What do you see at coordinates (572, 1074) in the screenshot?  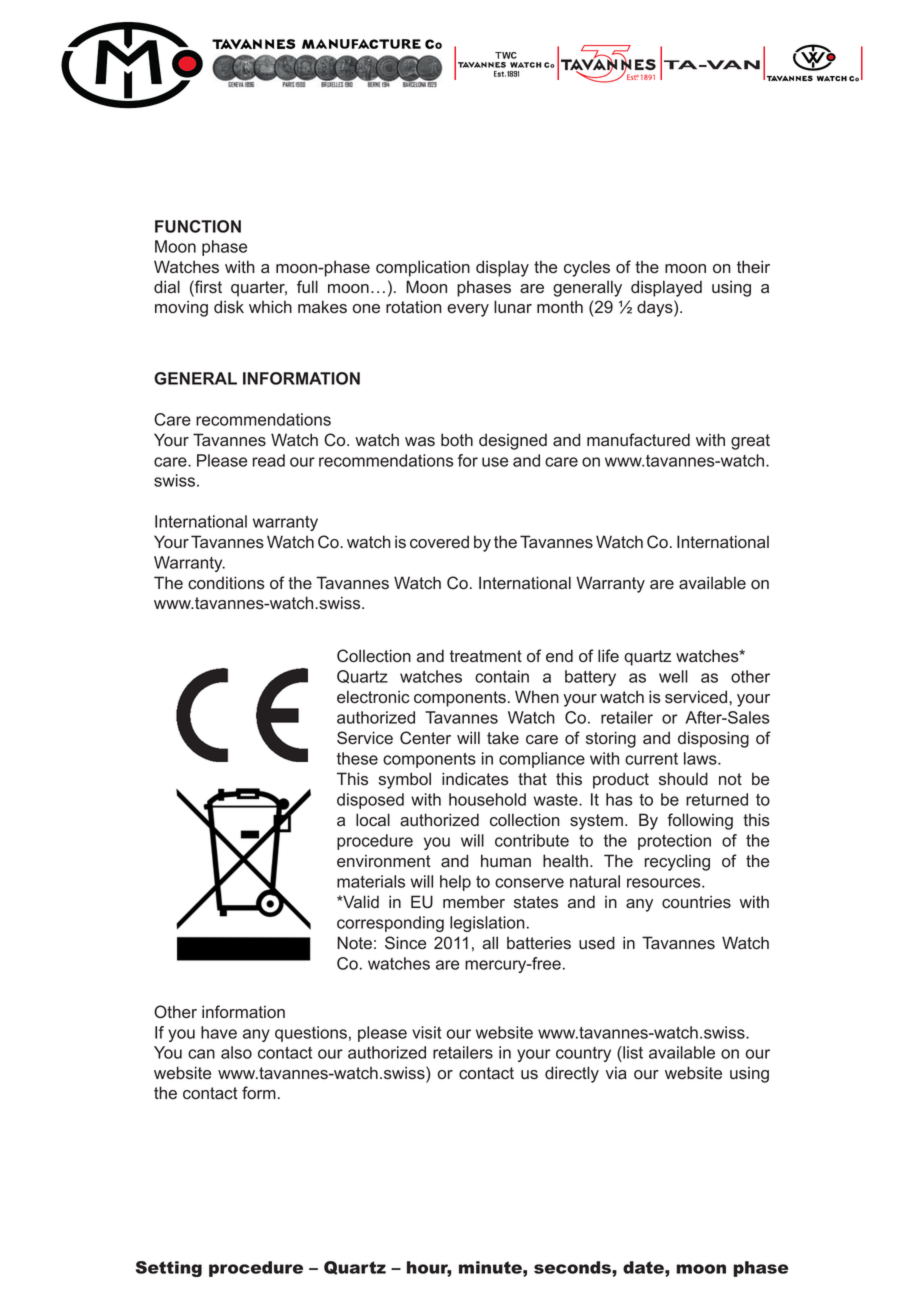 I see `directly` at bounding box center [572, 1074].
